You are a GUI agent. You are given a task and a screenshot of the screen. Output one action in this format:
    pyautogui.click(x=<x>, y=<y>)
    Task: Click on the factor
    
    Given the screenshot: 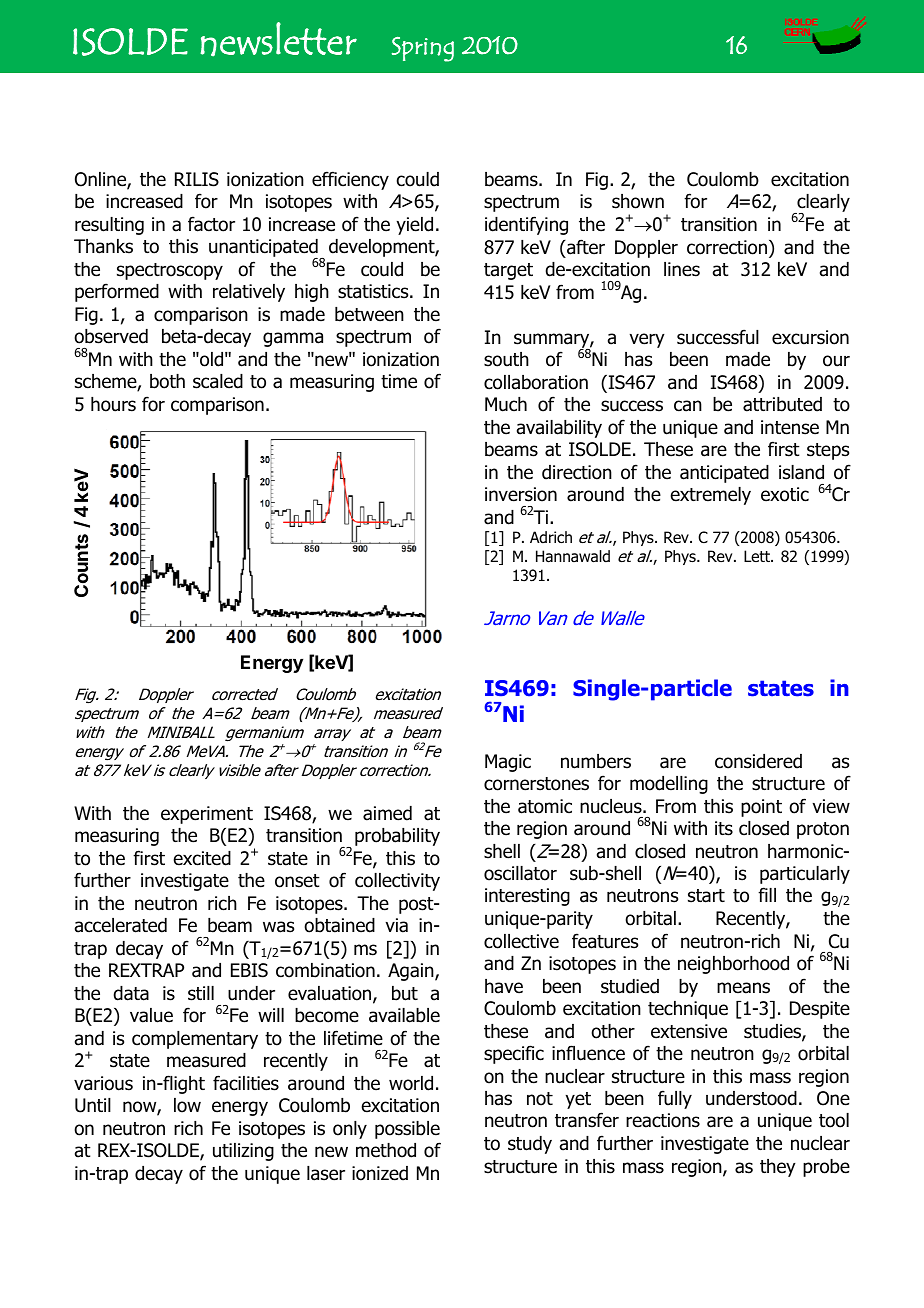 What is the action you would take?
    pyautogui.click(x=211, y=224)
